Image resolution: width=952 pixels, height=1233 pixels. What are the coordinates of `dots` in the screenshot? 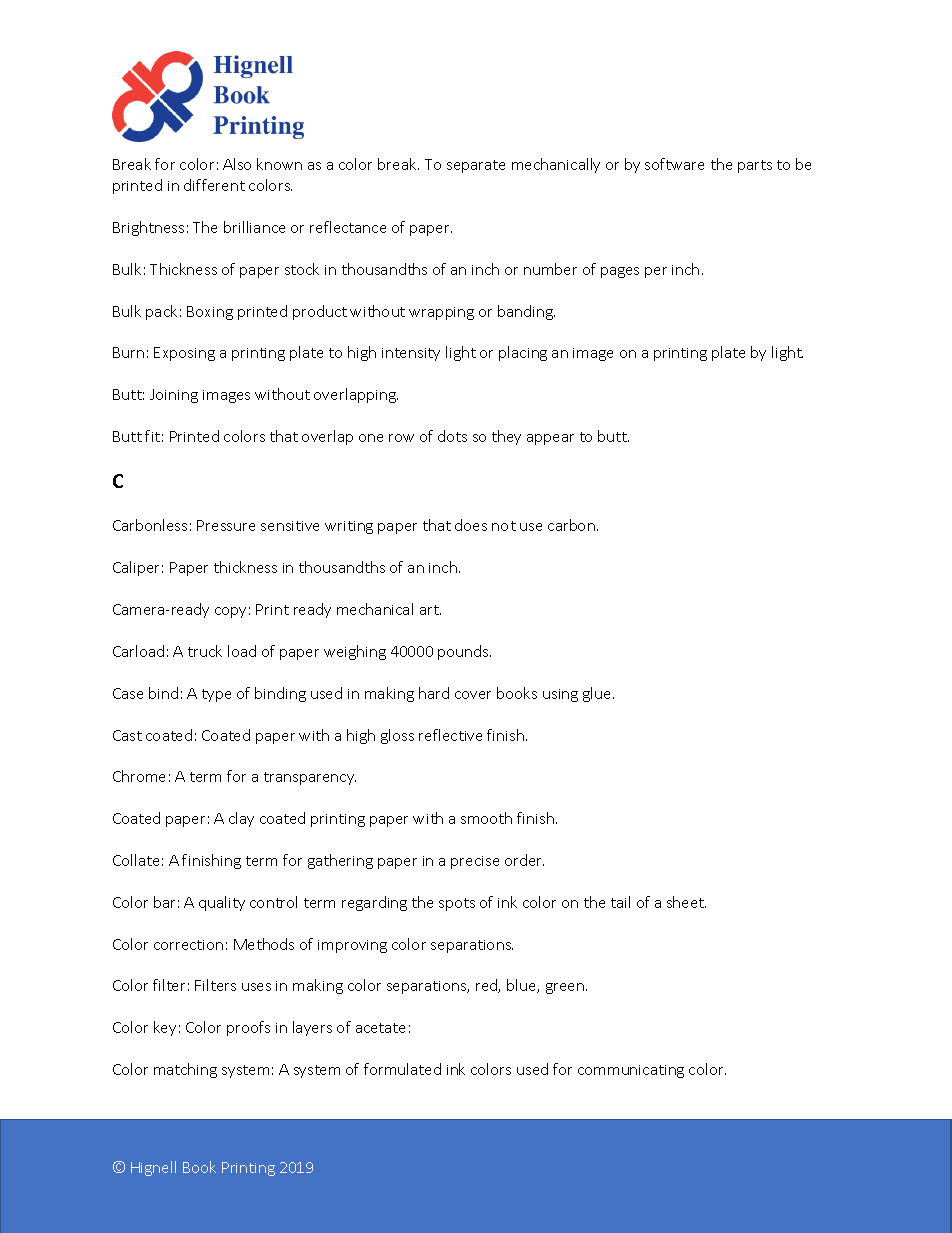 It's located at (452, 436).
